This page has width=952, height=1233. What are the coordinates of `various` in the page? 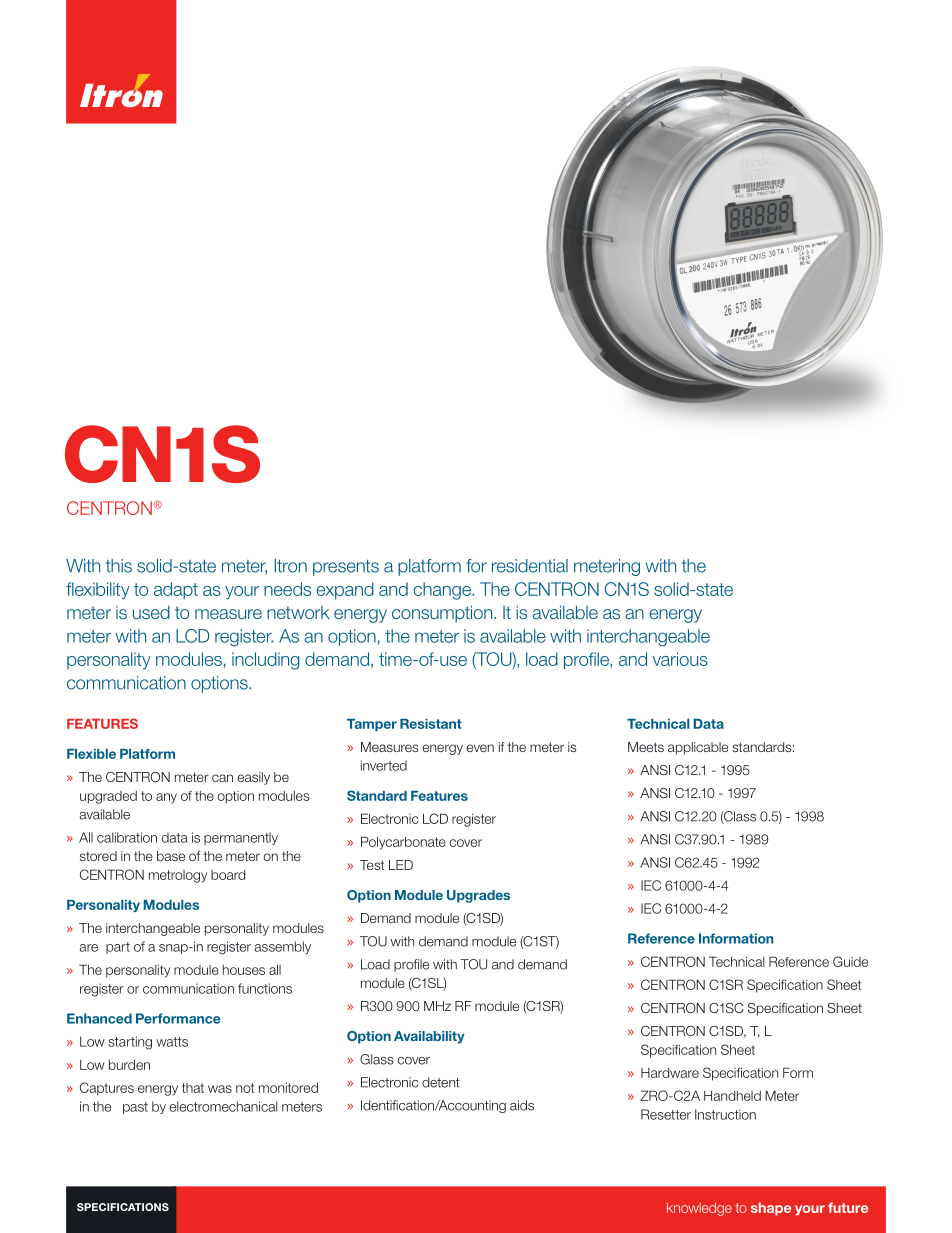 It's located at (680, 659).
